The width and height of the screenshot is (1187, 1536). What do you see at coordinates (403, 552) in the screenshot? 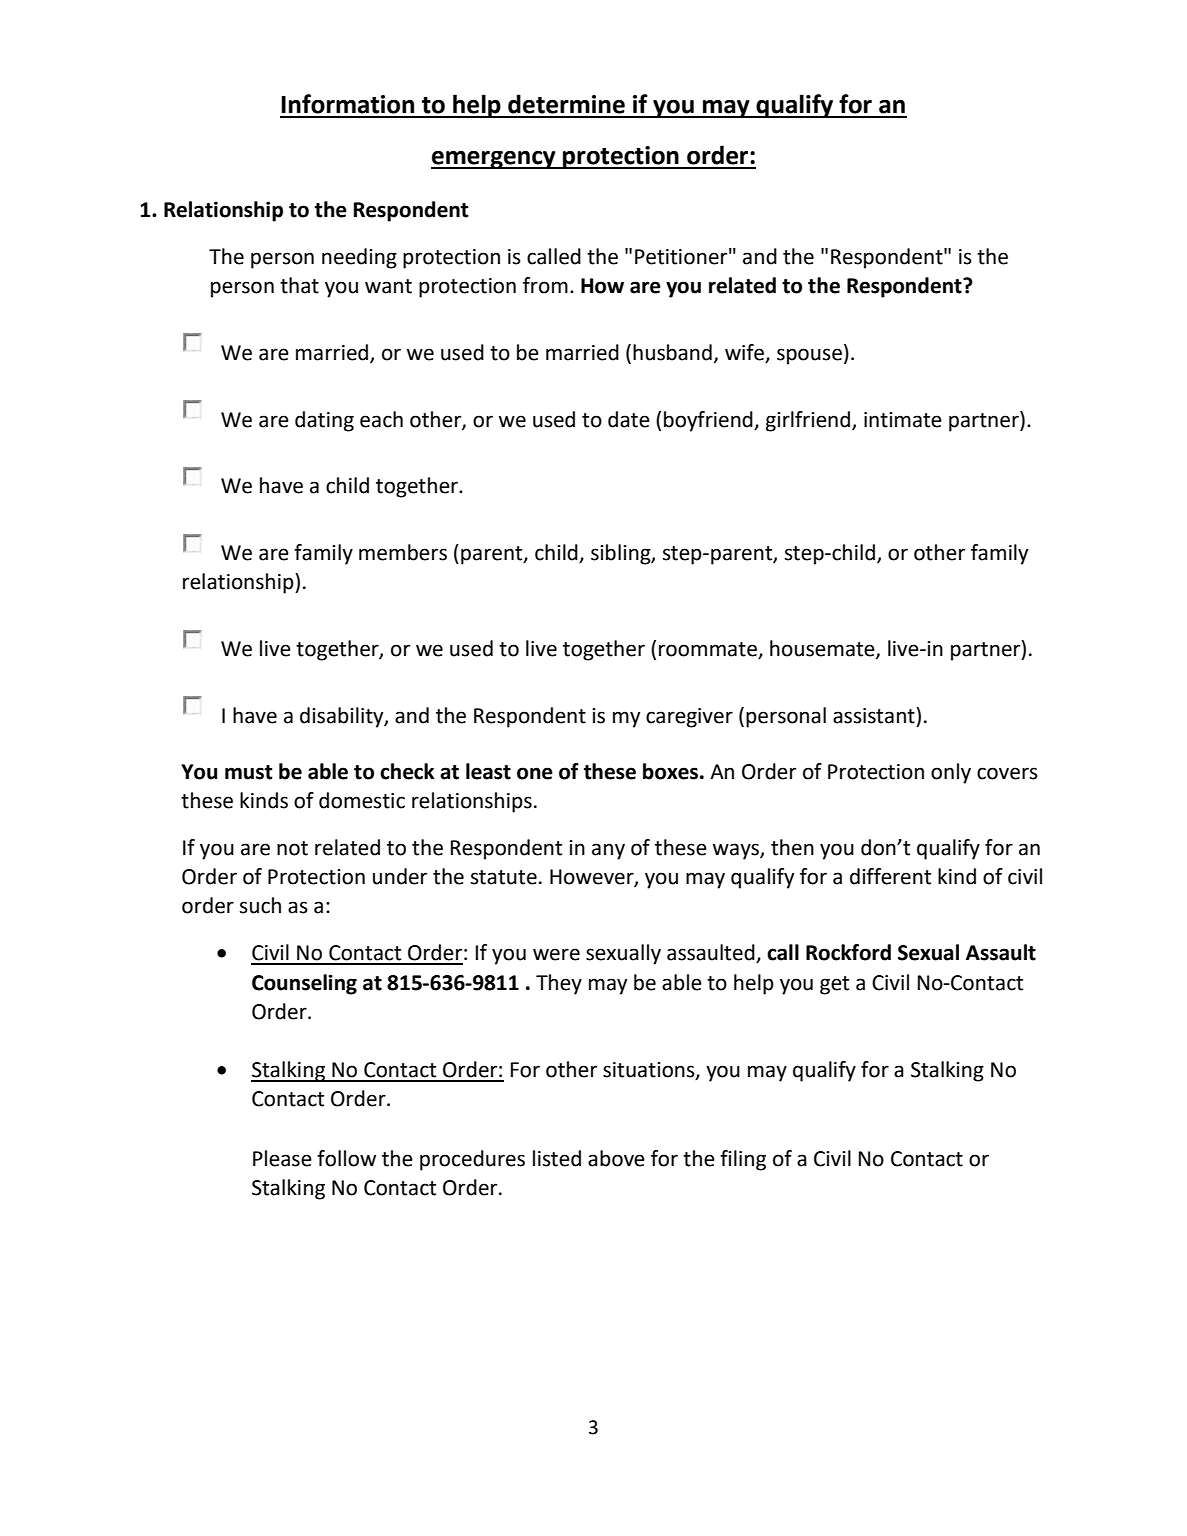
I see `members` at bounding box center [403, 552].
